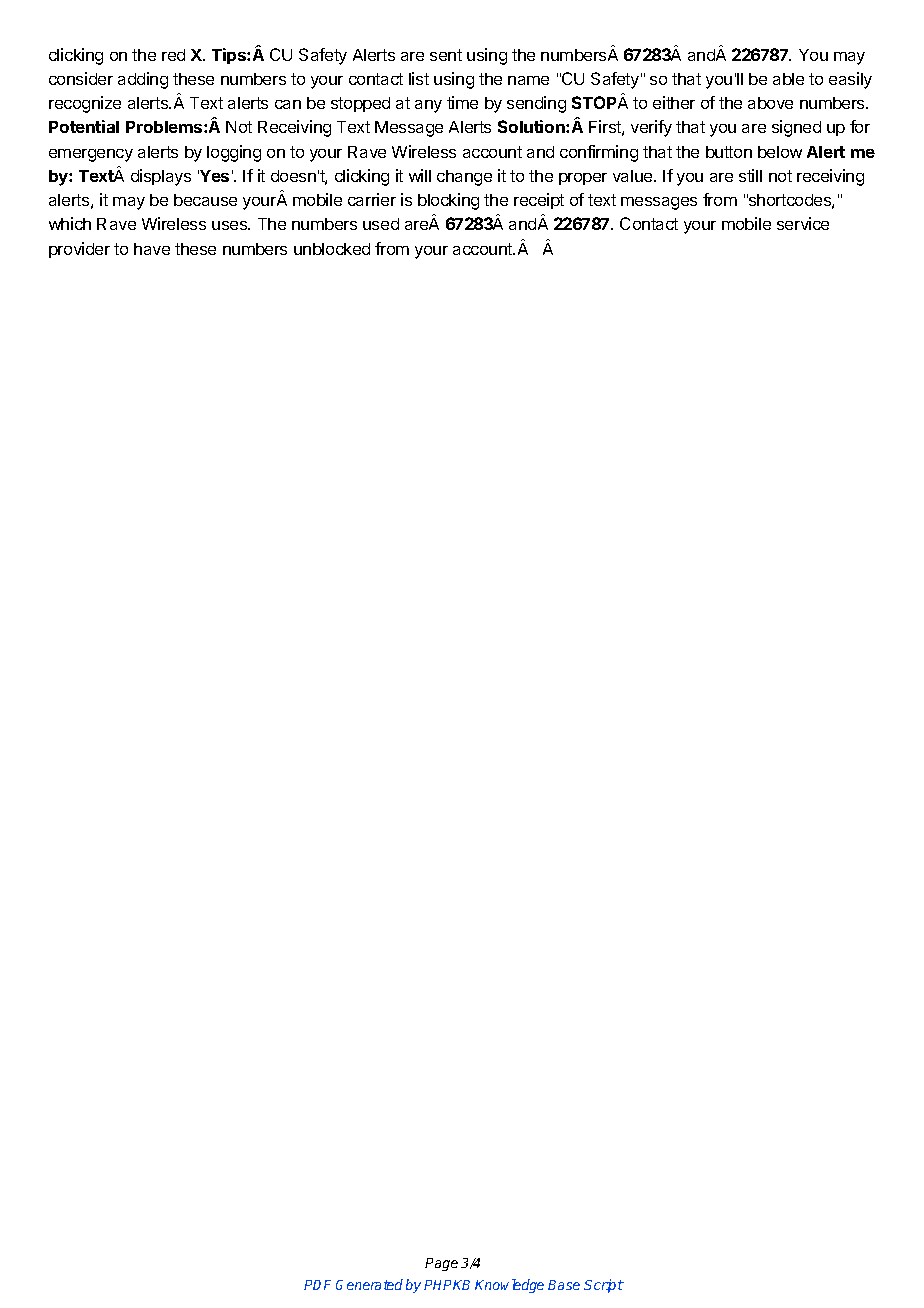 The width and height of the screenshot is (924, 1308). Describe the element at coordinates (143, 80) in the screenshot. I see `adding` at that location.
